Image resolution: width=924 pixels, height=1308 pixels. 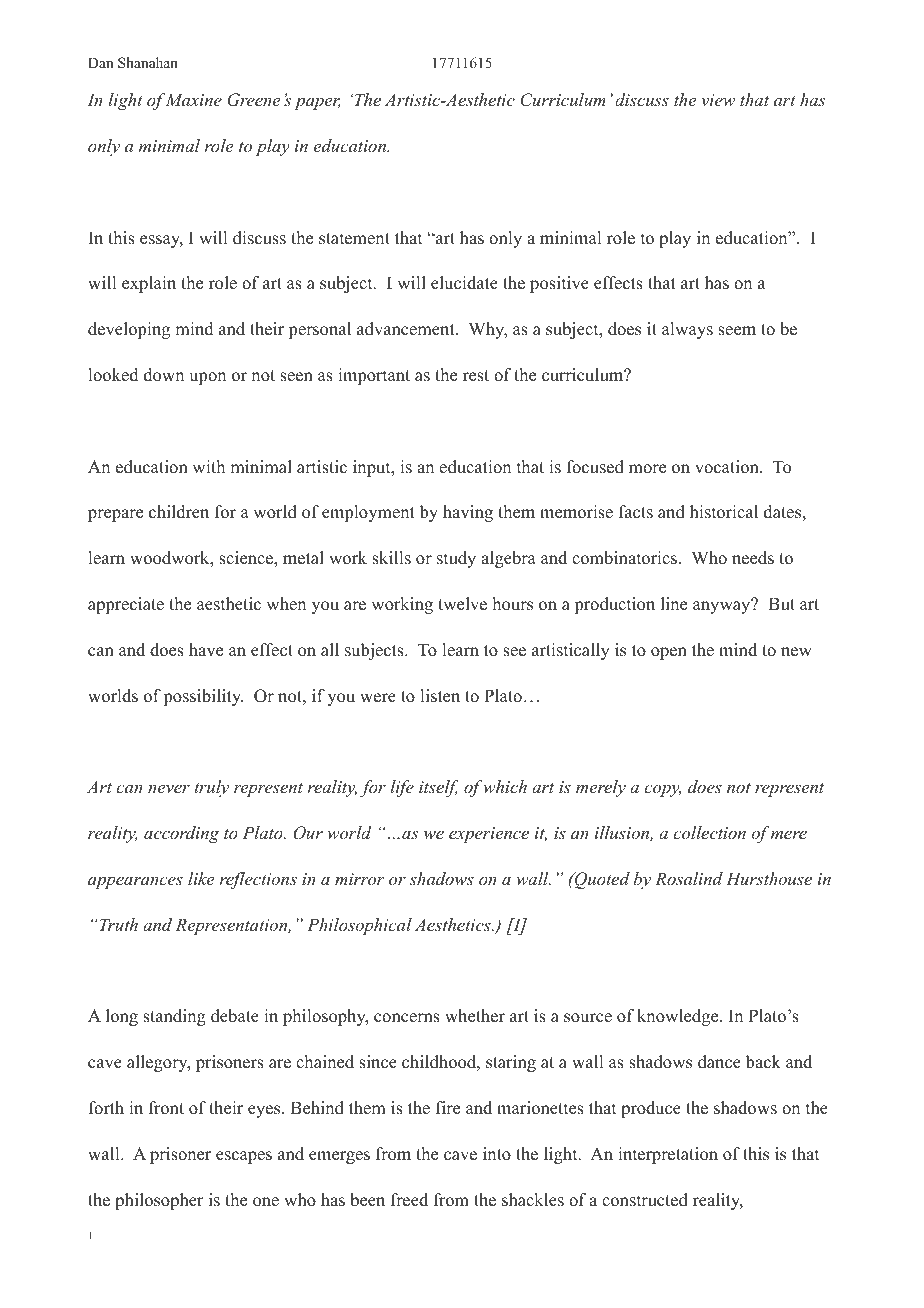 I want to click on never, so click(x=169, y=788).
